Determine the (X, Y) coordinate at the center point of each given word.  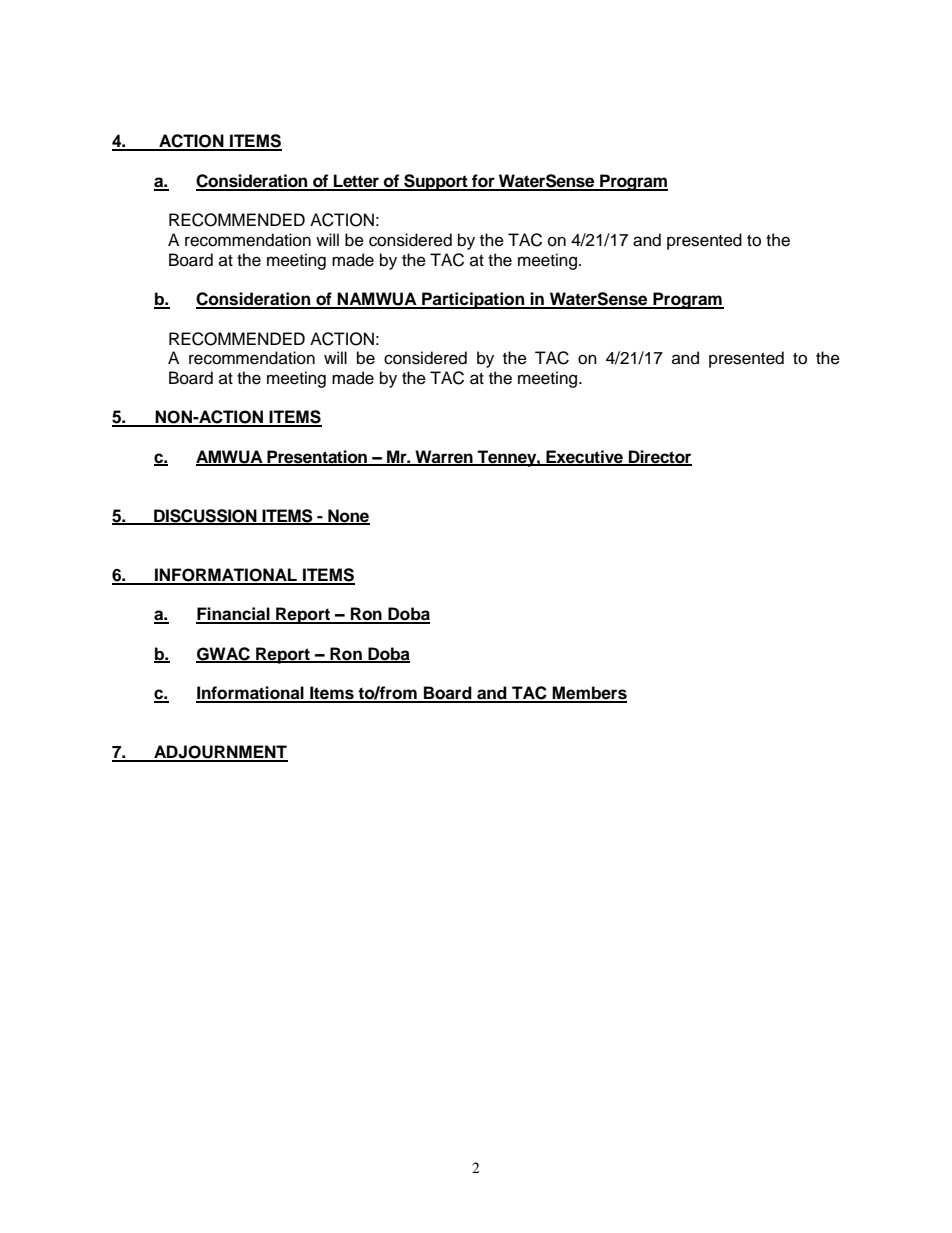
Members (589, 694)
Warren (444, 457)
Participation (473, 300)
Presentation (317, 457)
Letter (357, 182)
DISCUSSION (205, 516)
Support (436, 182)
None (348, 516)
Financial (234, 615)
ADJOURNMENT (220, 753)
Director (659, 457)
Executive (584, 457)
